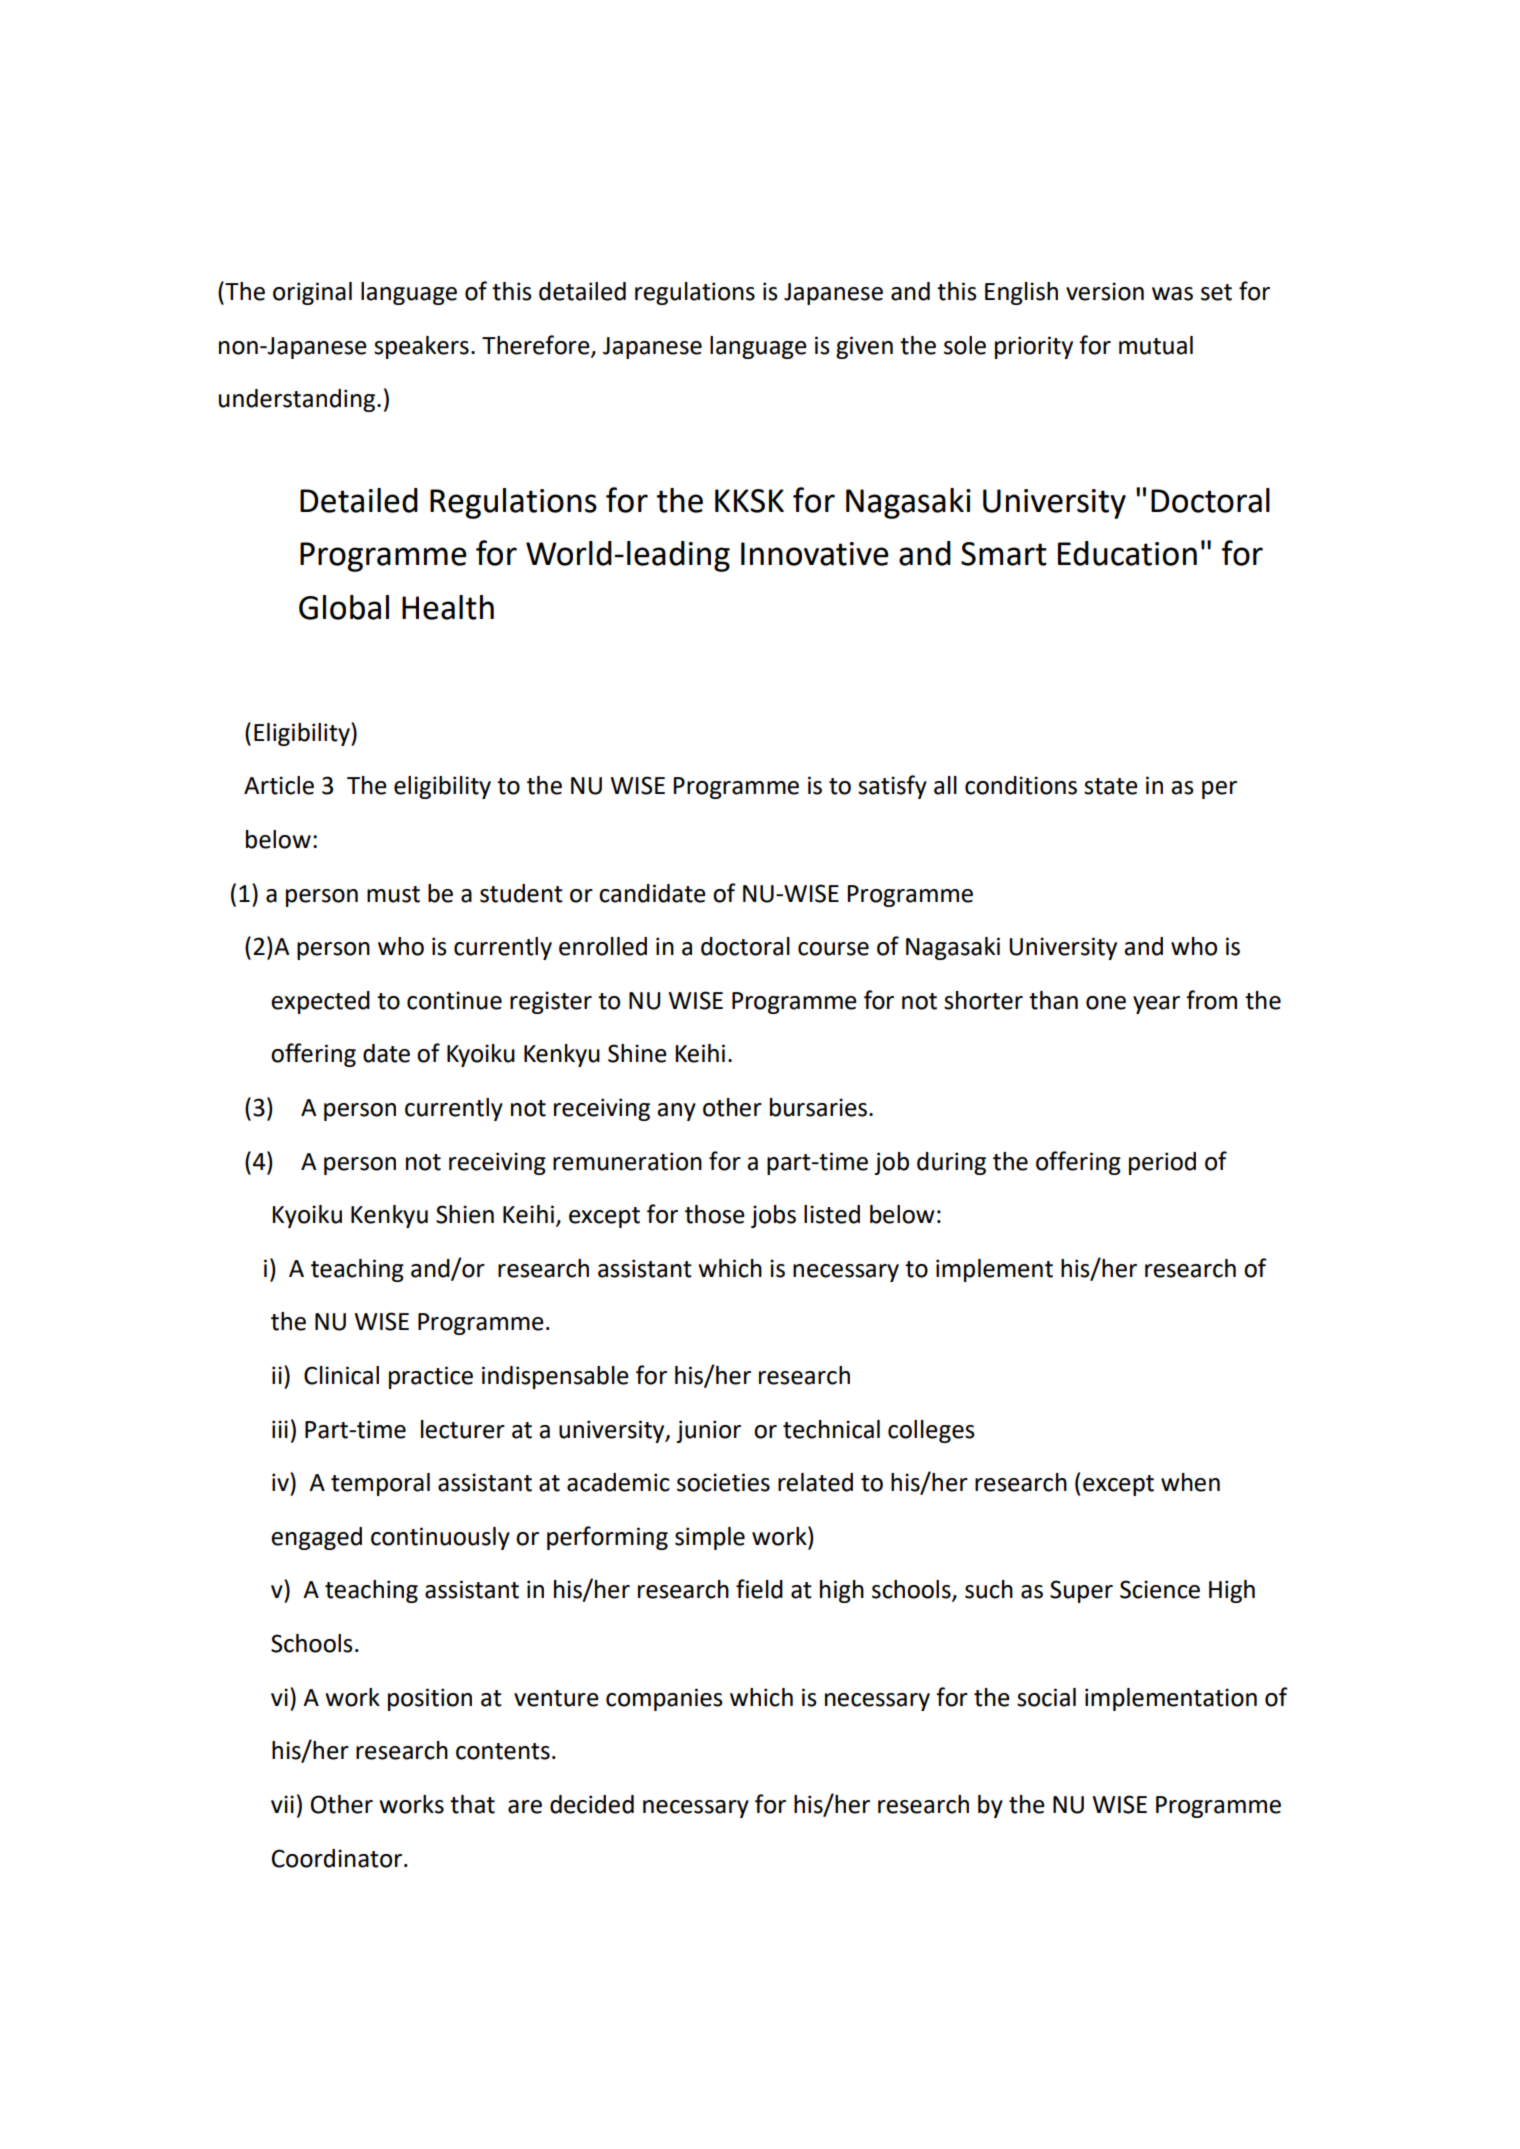 Image resolution: width=1520 pixels, height=2149 pixels. I want to click on speakers, so click(421, 347).
